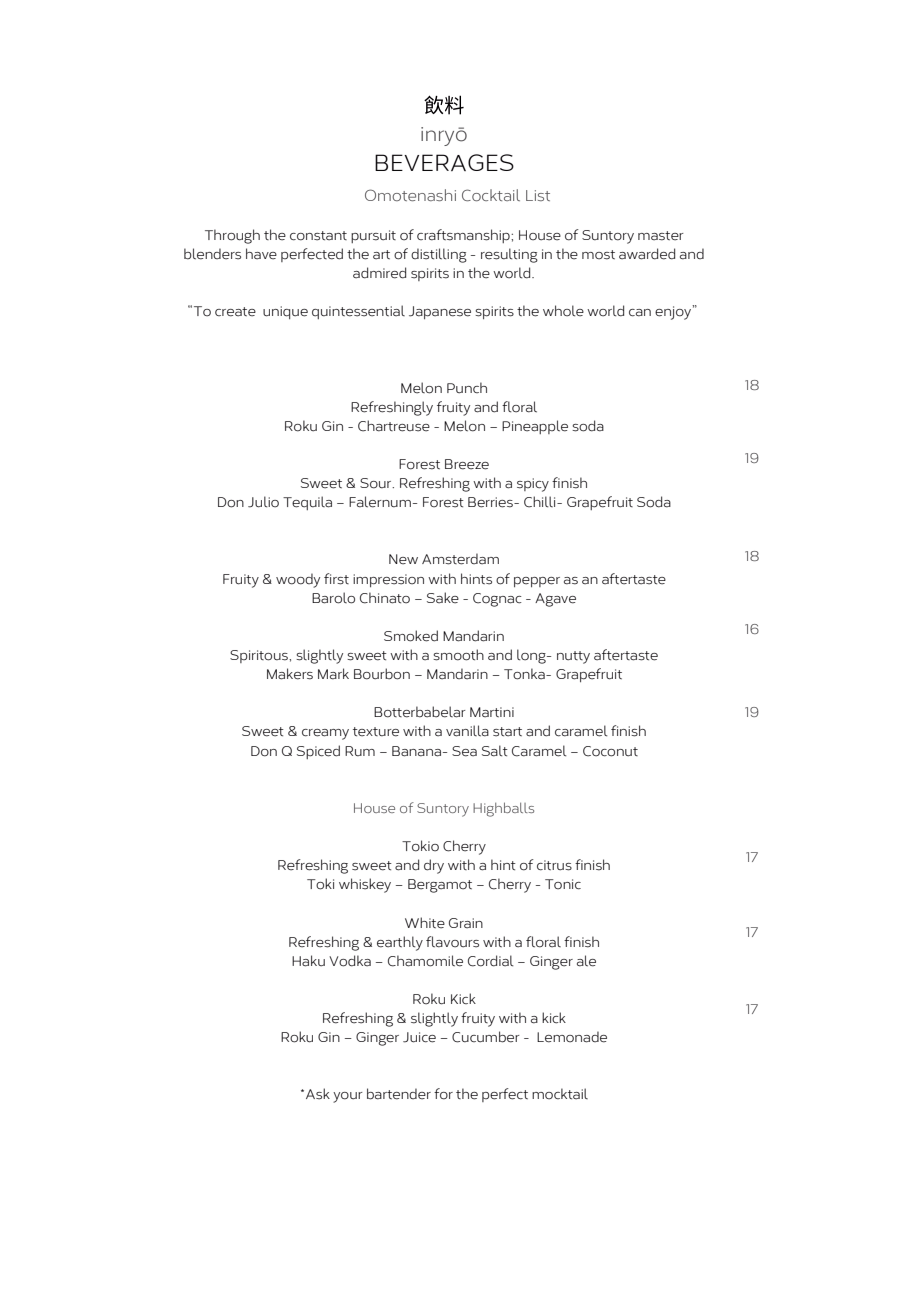 This page has height=1309, width=924. I want to click on unique, so click(285, 312).
